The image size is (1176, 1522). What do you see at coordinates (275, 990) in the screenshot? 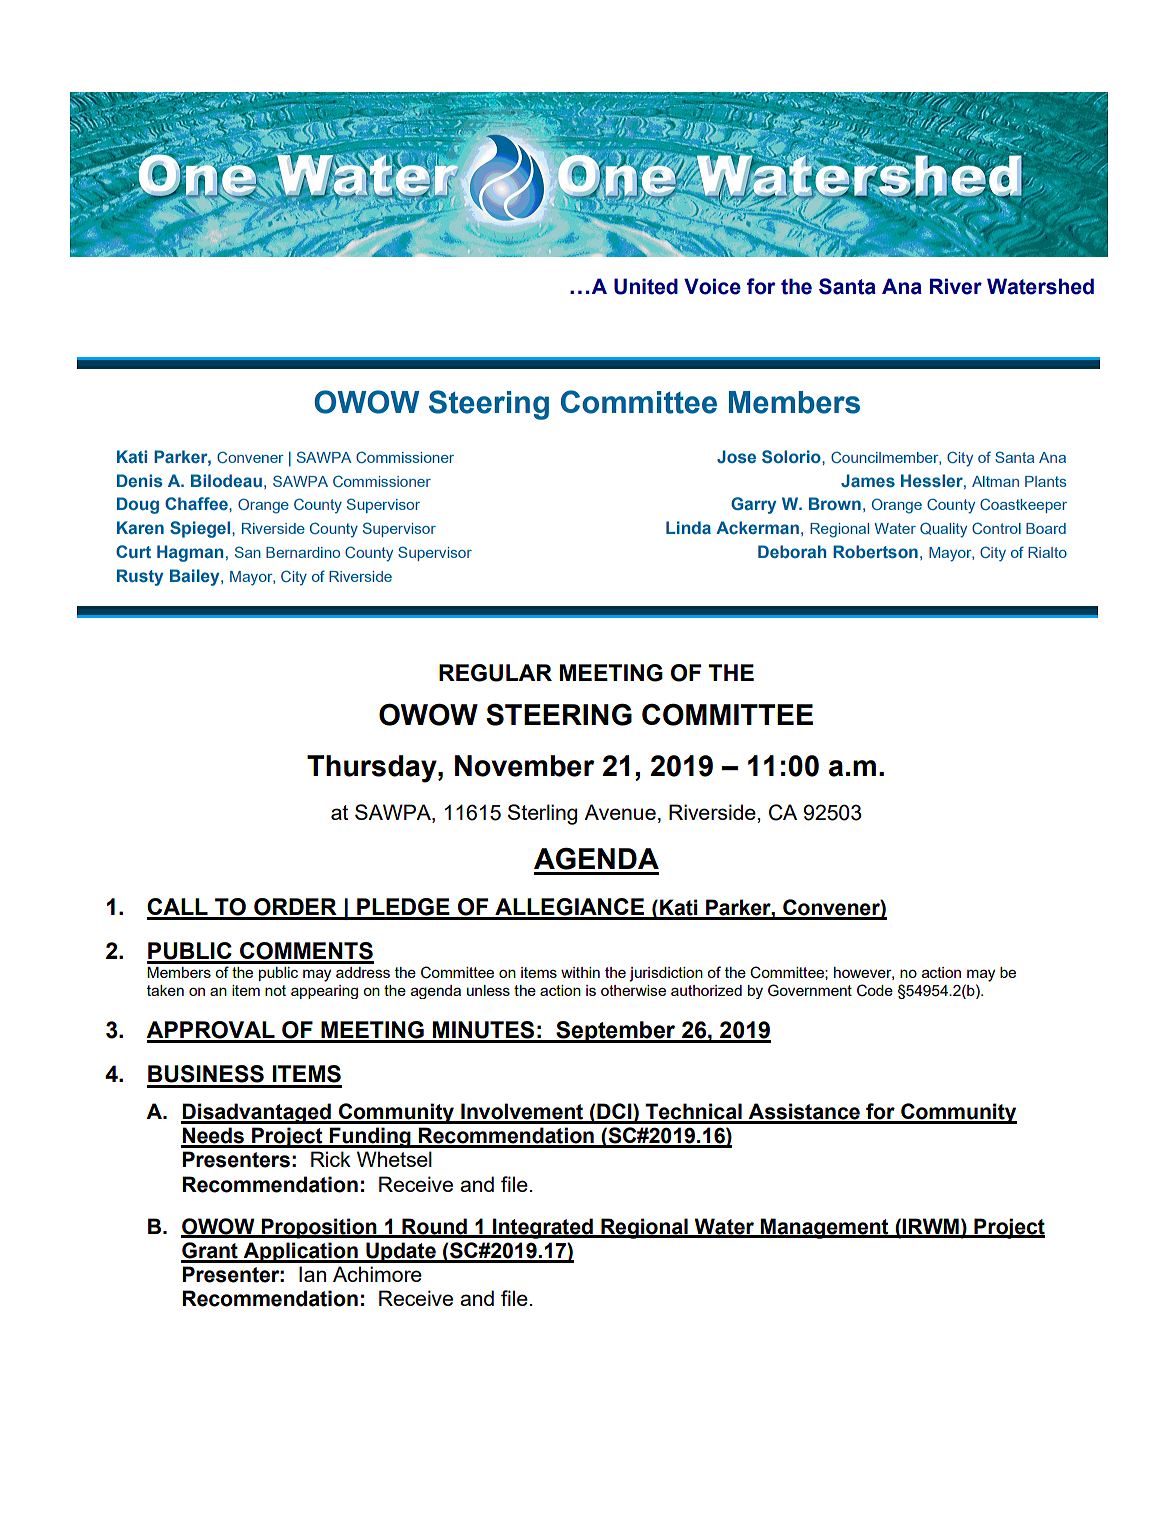
I see `not` at bounding box center [275, 990].
